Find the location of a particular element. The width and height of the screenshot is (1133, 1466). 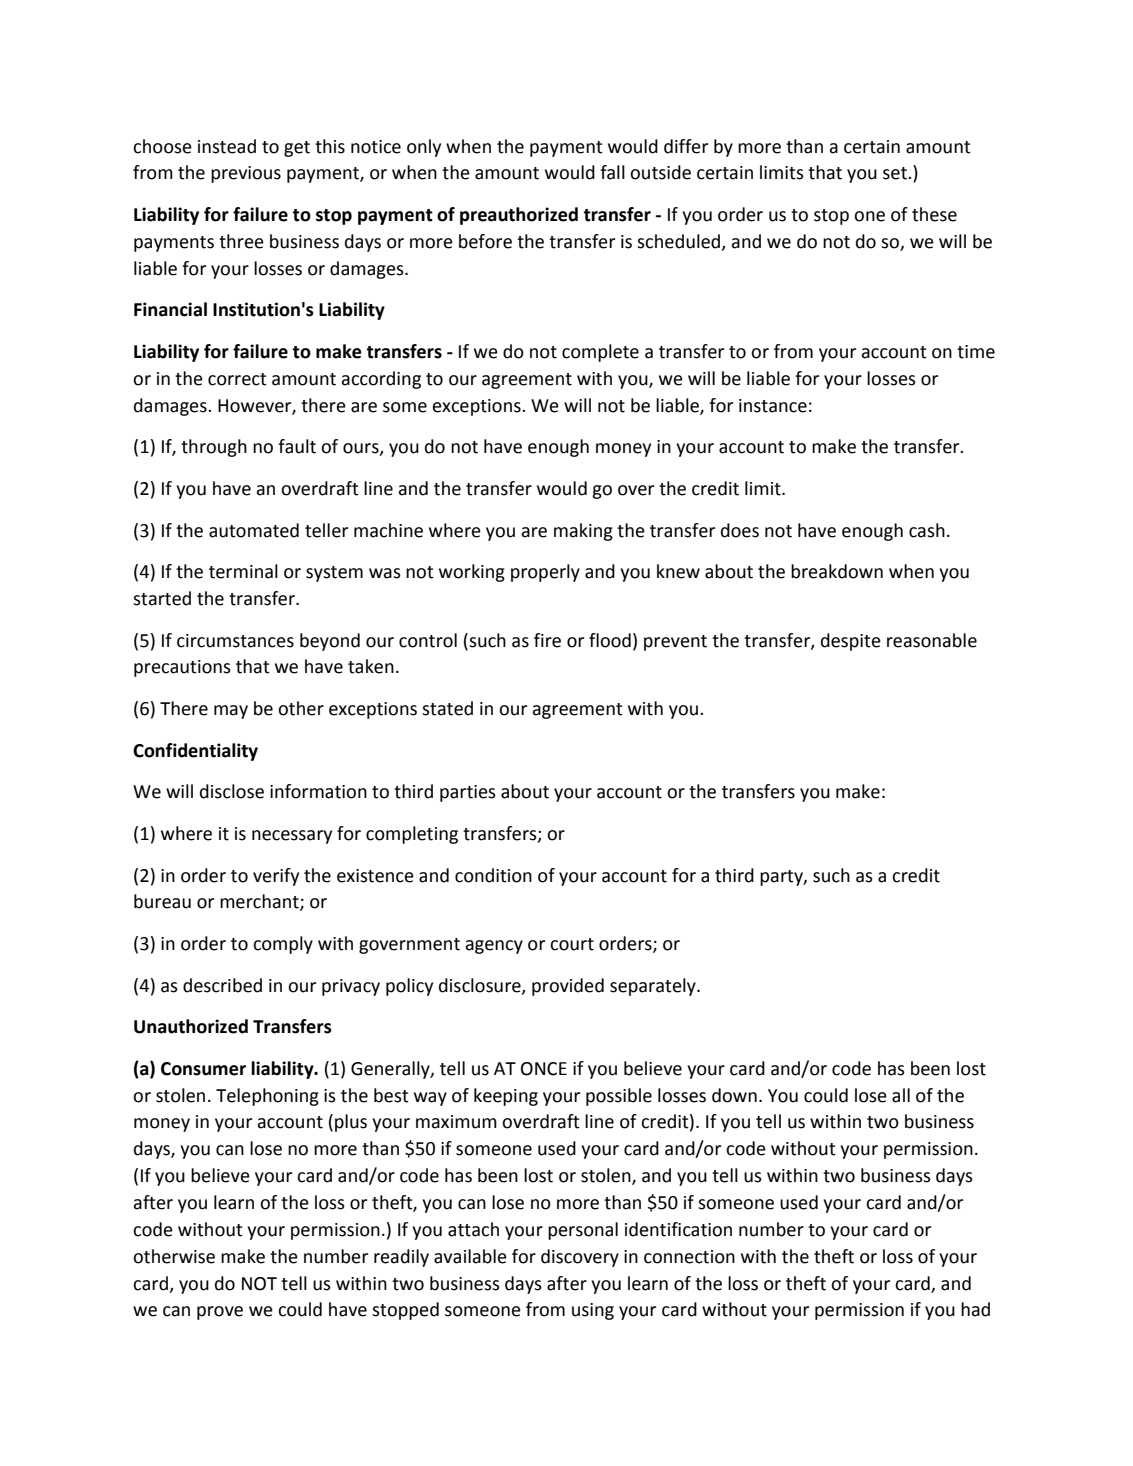

reasonable is located at coordinates (932, 640).
